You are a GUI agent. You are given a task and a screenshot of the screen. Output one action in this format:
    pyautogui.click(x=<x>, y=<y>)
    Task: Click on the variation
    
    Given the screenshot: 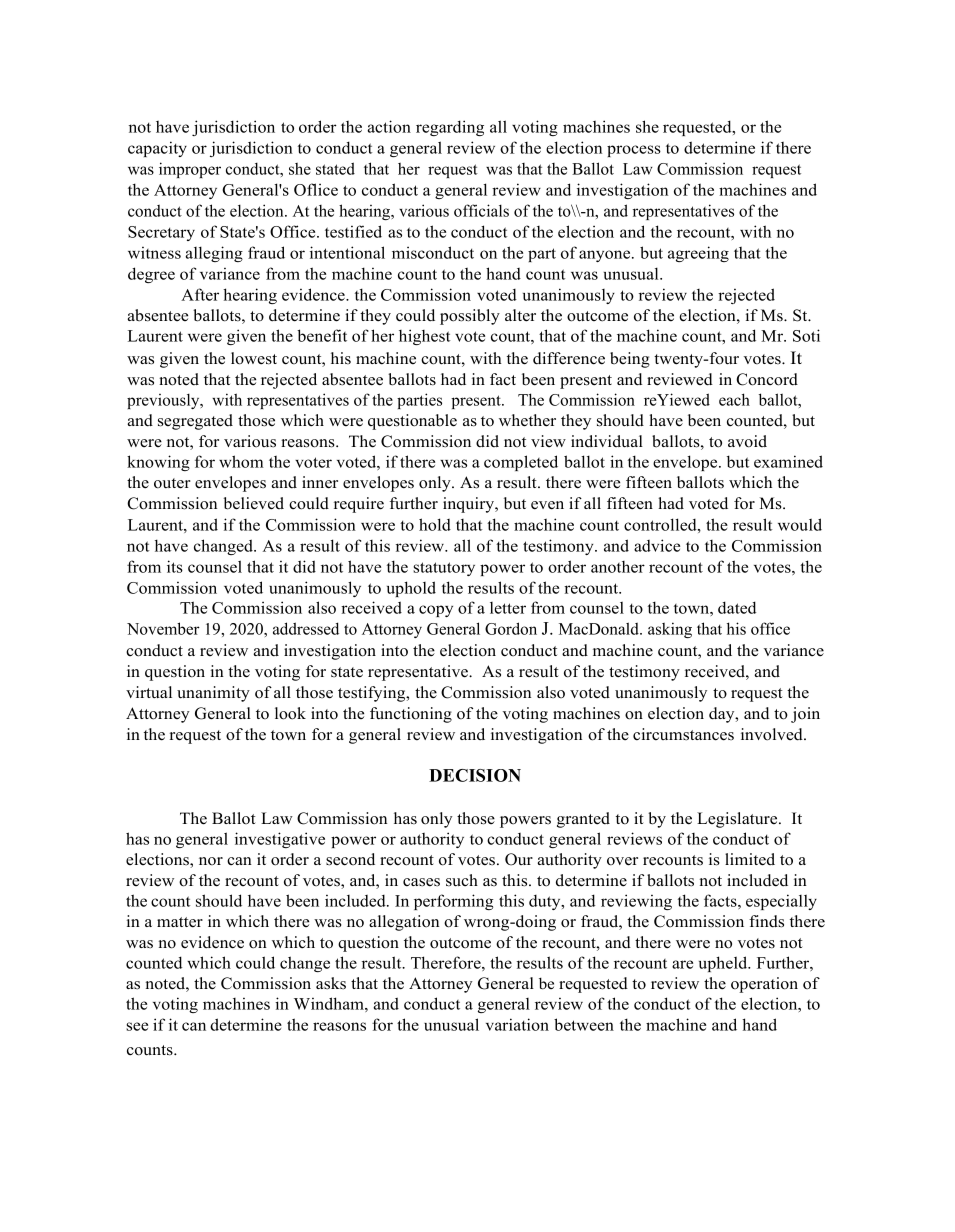 What is the action you would take?
    pyautogui.click(x=517, y=1024)
